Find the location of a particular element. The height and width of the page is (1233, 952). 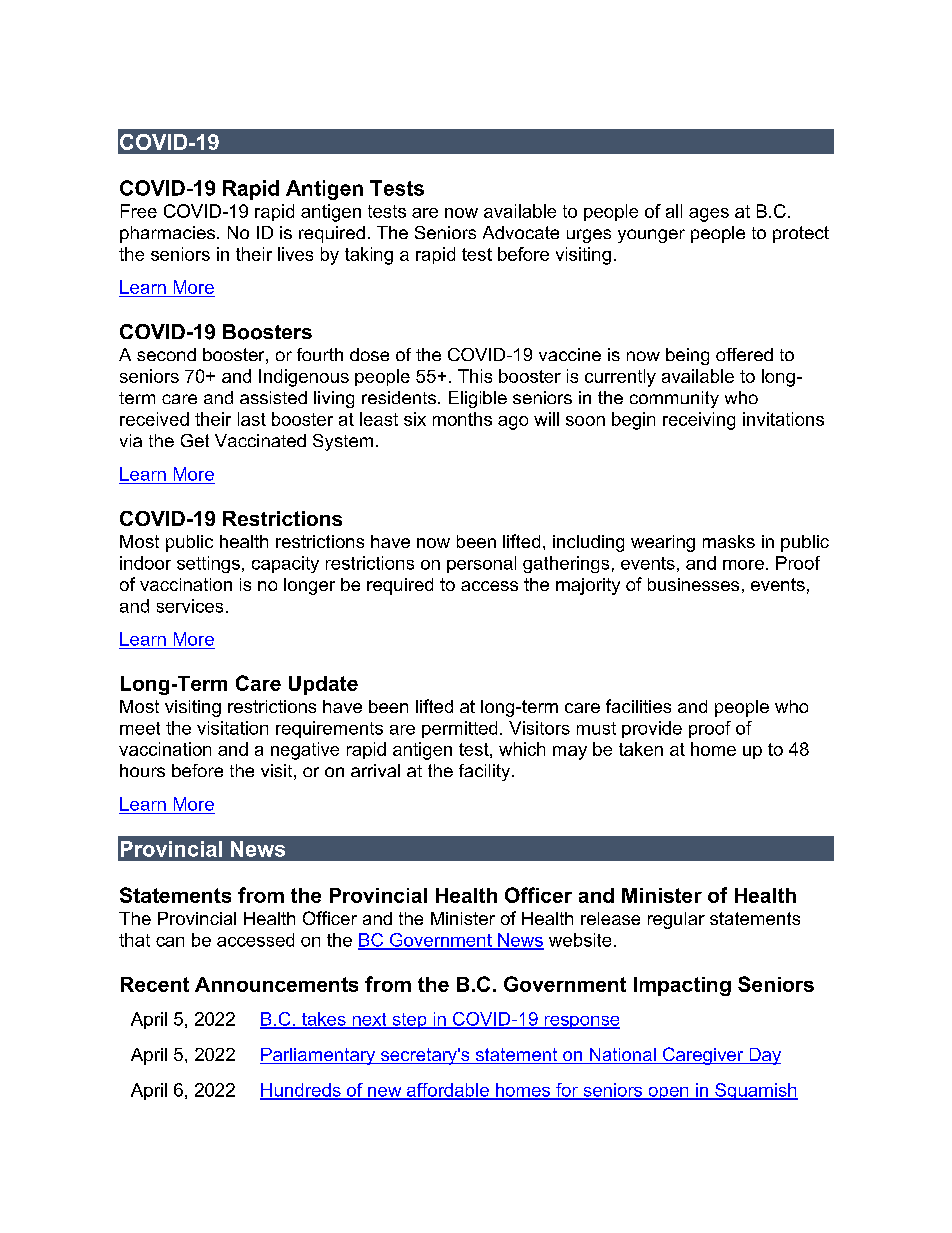

pharmacies is located at coordinates (169, 234).
